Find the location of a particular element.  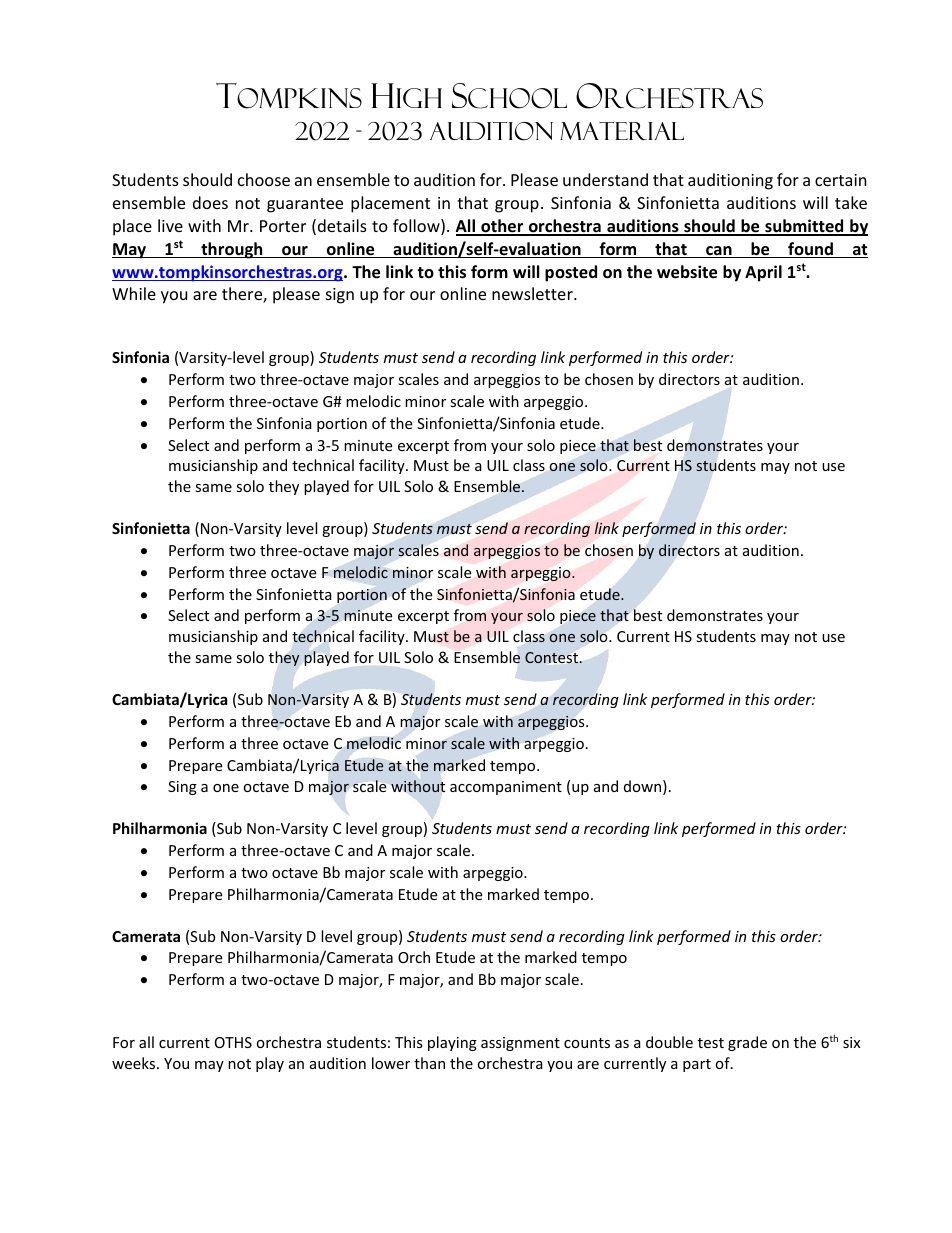

choose is located at coordinates (264, 179).
